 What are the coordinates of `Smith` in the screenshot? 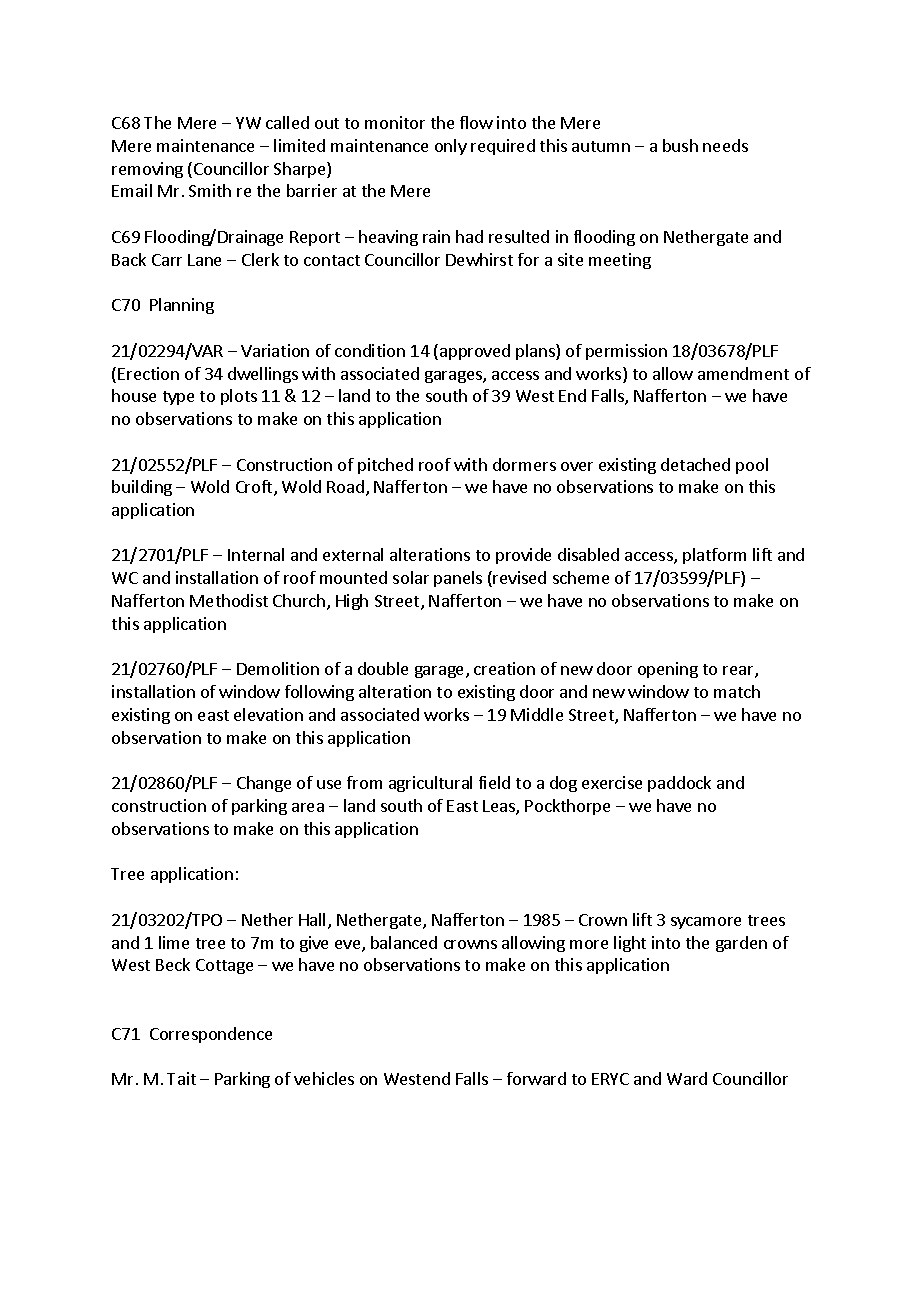 It's located at (210, 190).
